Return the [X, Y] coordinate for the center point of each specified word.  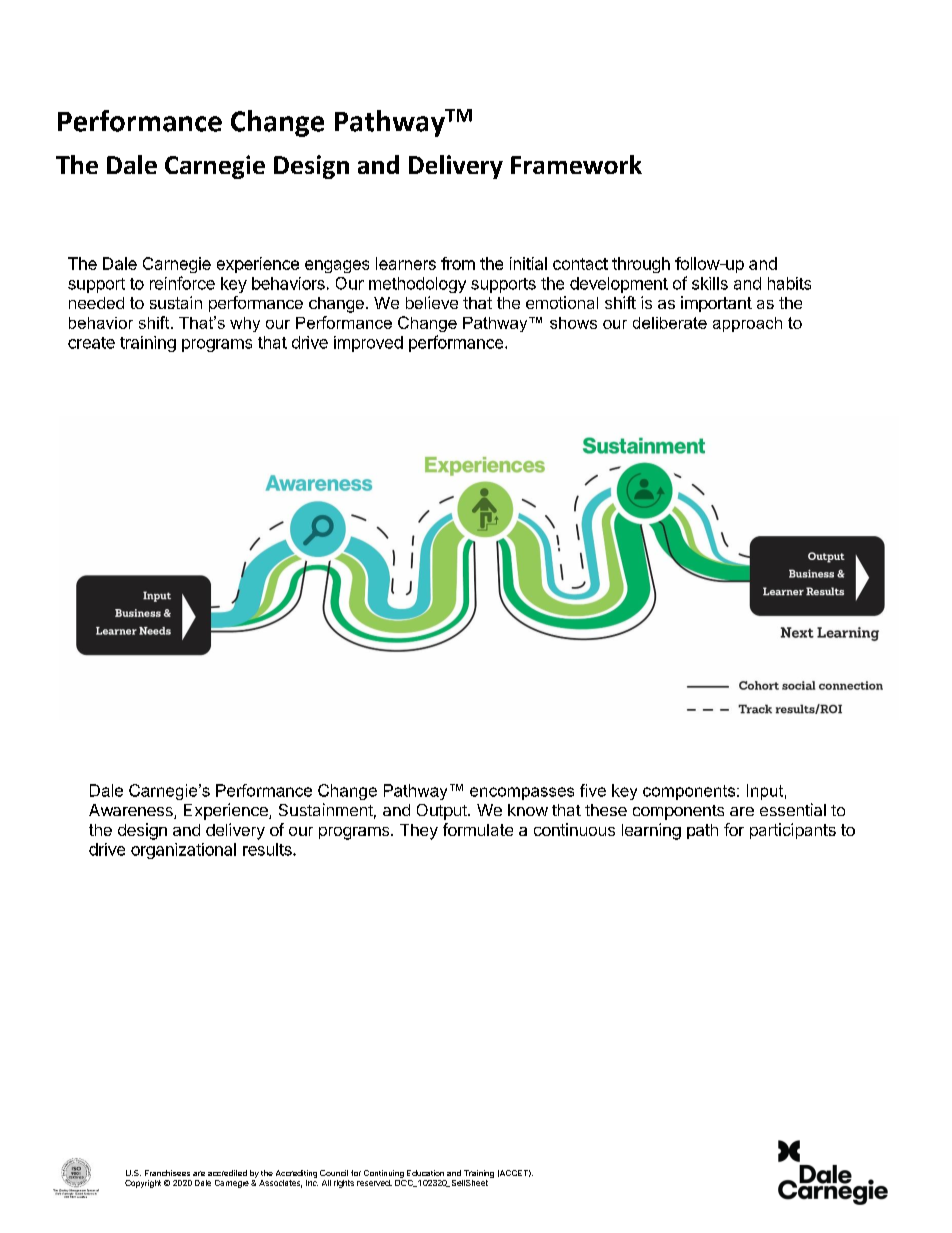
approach [747, 324]
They [419, 832]
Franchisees [167, 1173]
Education [425, 1173]
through [641, 265]
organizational [183, 851]
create [91, 343]
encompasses [522, 793]
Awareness [132, 811]
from [458, 263]
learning [651, 831]
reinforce [182, 283]
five [593, 790]
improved [368, 344]
